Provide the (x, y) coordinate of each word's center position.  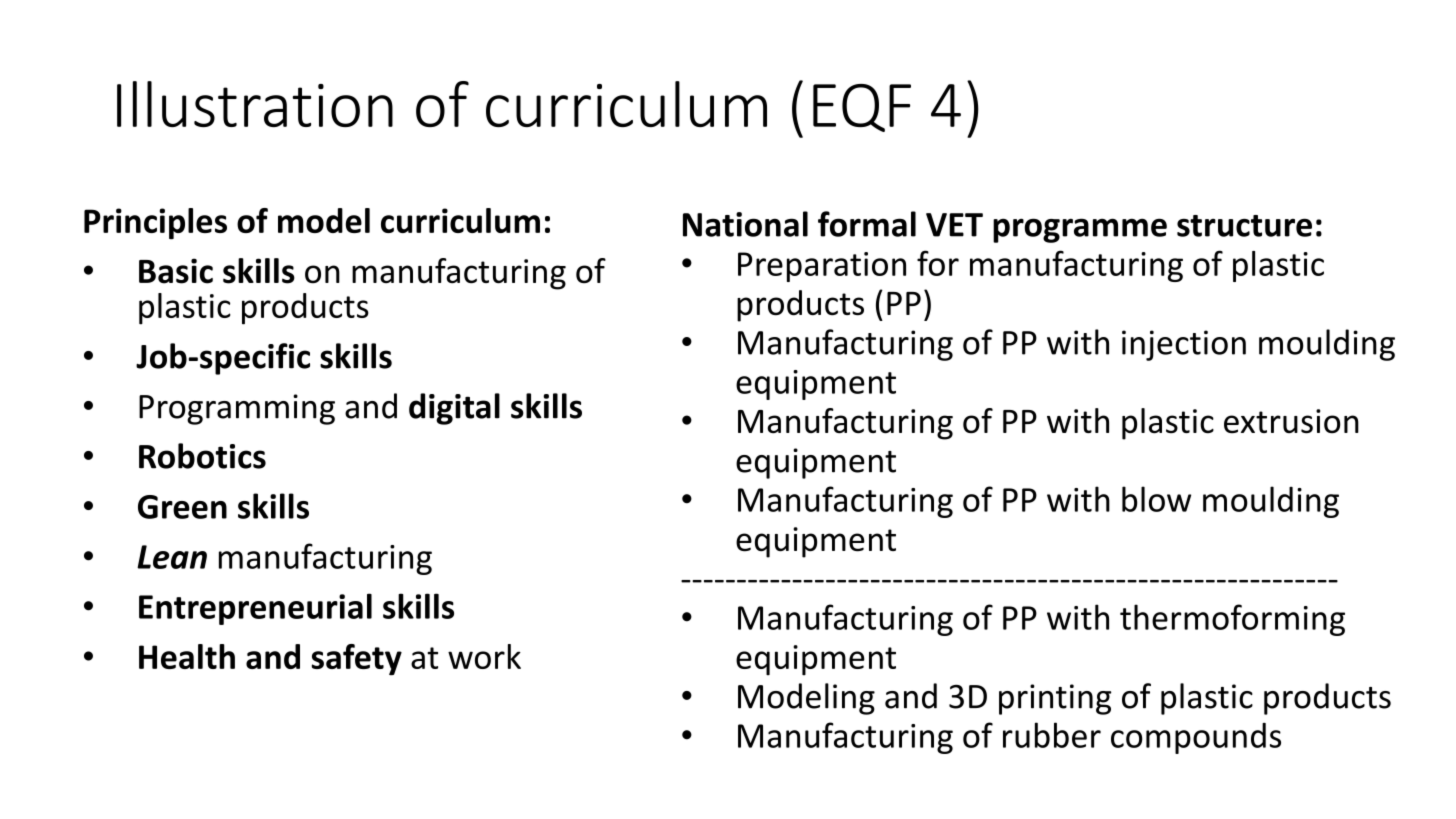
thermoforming (1232, 620)
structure (1244, 226)
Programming (237, 409)
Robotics (202, 456)
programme (1080, 230)
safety (357, 660)
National (745, 224)
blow (1156, 499)
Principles (155, 224)
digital (454, 409)
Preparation (822, 267)
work (484, 656)
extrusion (1291, 421)
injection (1184, 345)
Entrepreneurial (255, 609)
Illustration (255, 104)
